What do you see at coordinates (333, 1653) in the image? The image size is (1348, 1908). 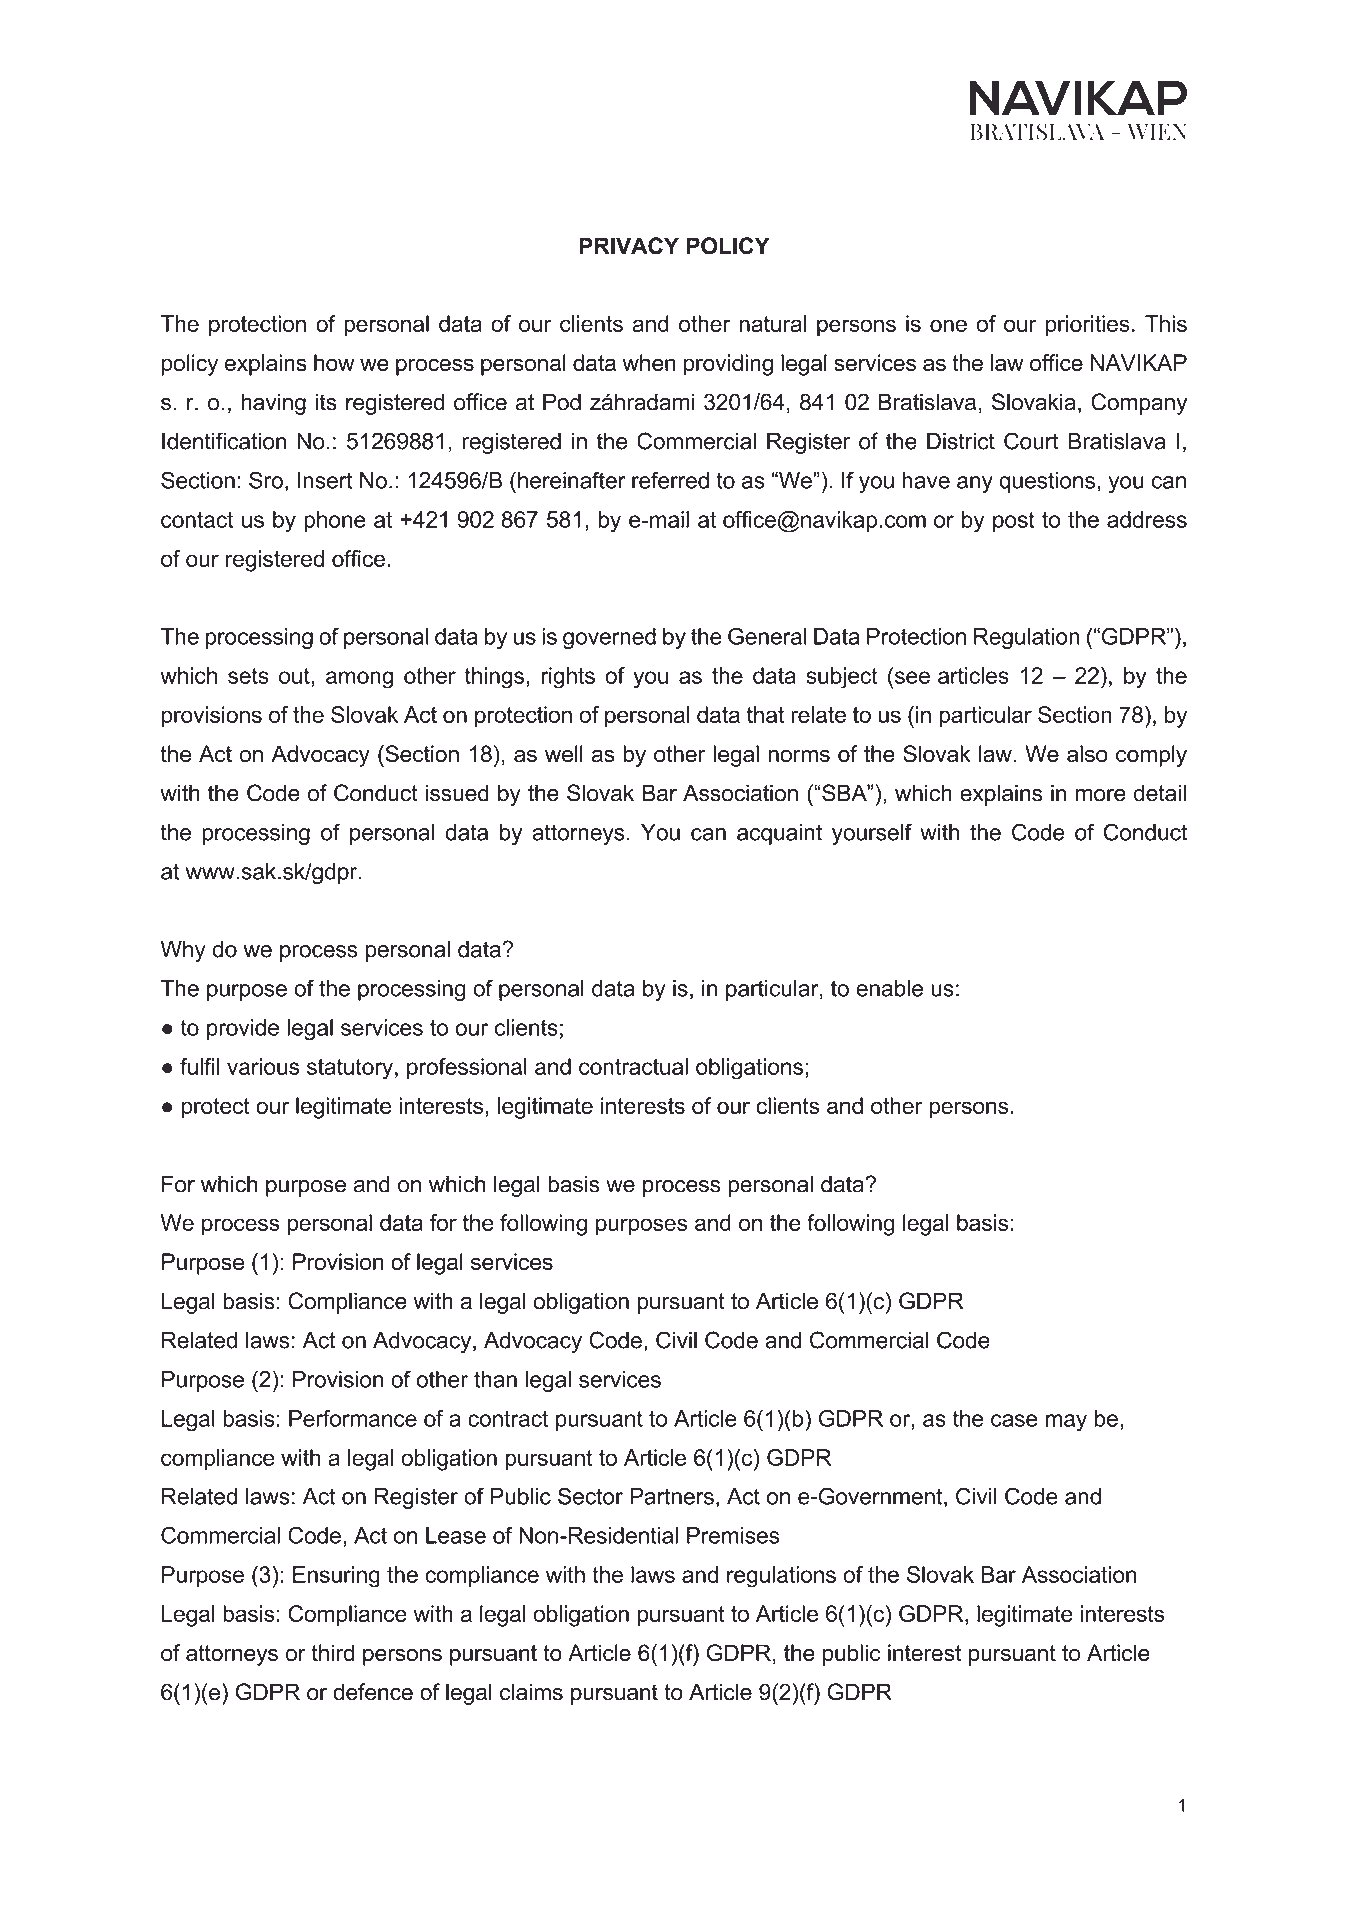 I see `third` at bounding box center [333, 1653].
